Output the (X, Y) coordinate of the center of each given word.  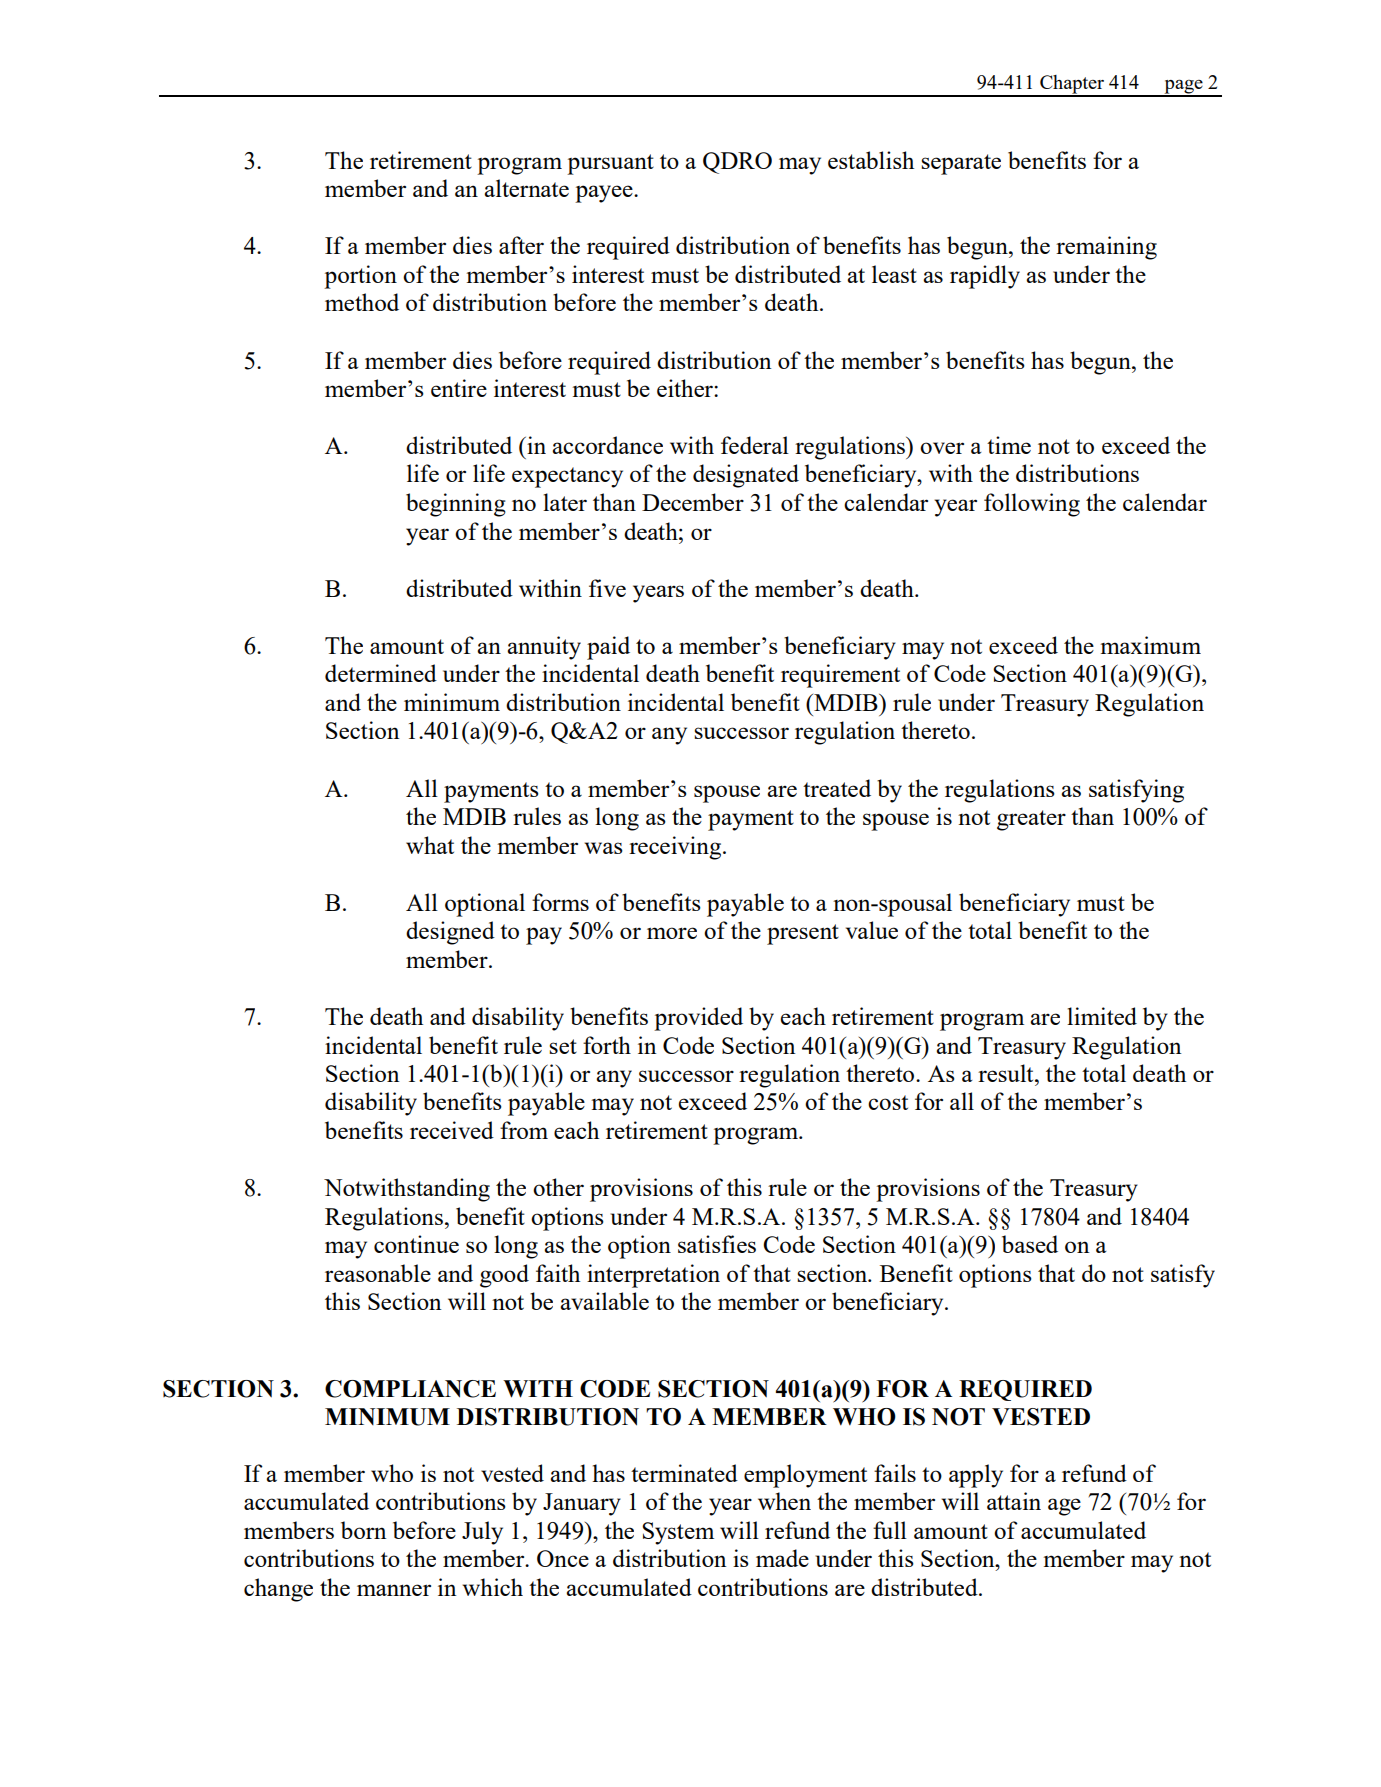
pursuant (610, 164)
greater (1031, 820)
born (363, 1530)
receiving (676, 848)
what (430, 845)
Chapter (1072, 85)
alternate (526, 188)
